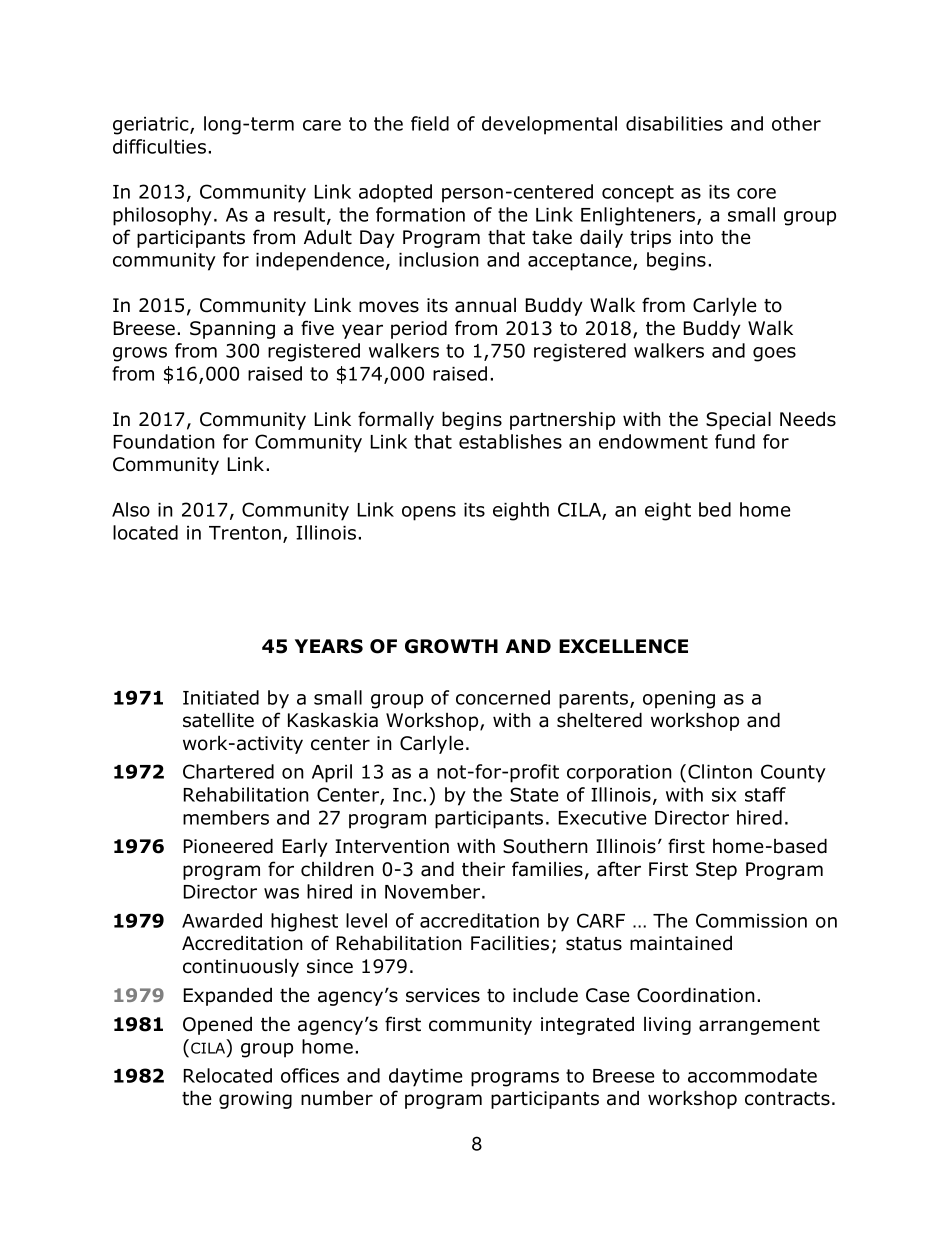  What do you see at coordinates (228, 771) in the screenshot?
I see `Chartered` at bounding box center [228, 771].
